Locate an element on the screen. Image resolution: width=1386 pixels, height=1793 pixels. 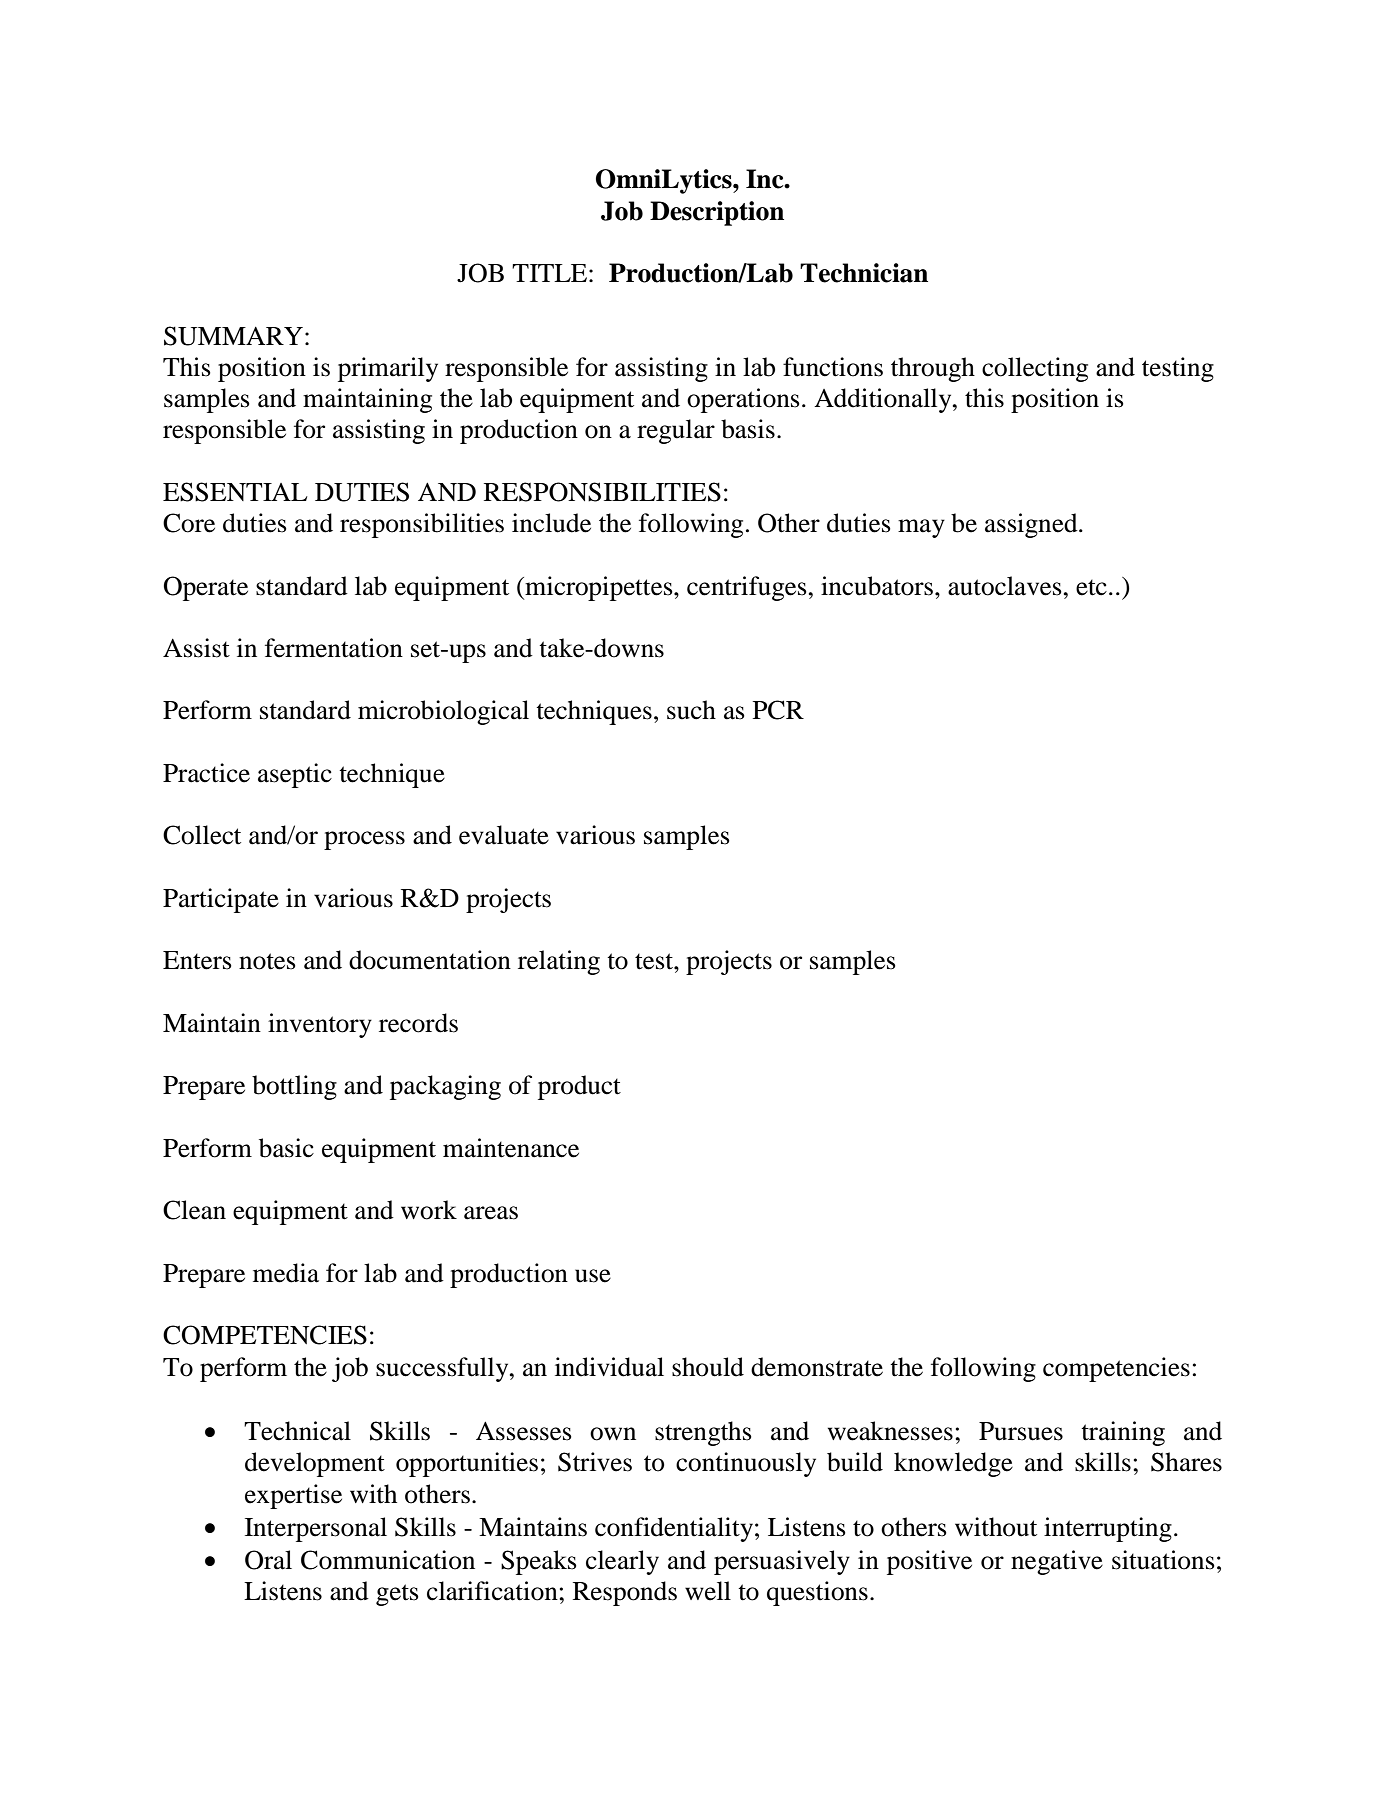
Participate is located at coordinates (221, 900).
